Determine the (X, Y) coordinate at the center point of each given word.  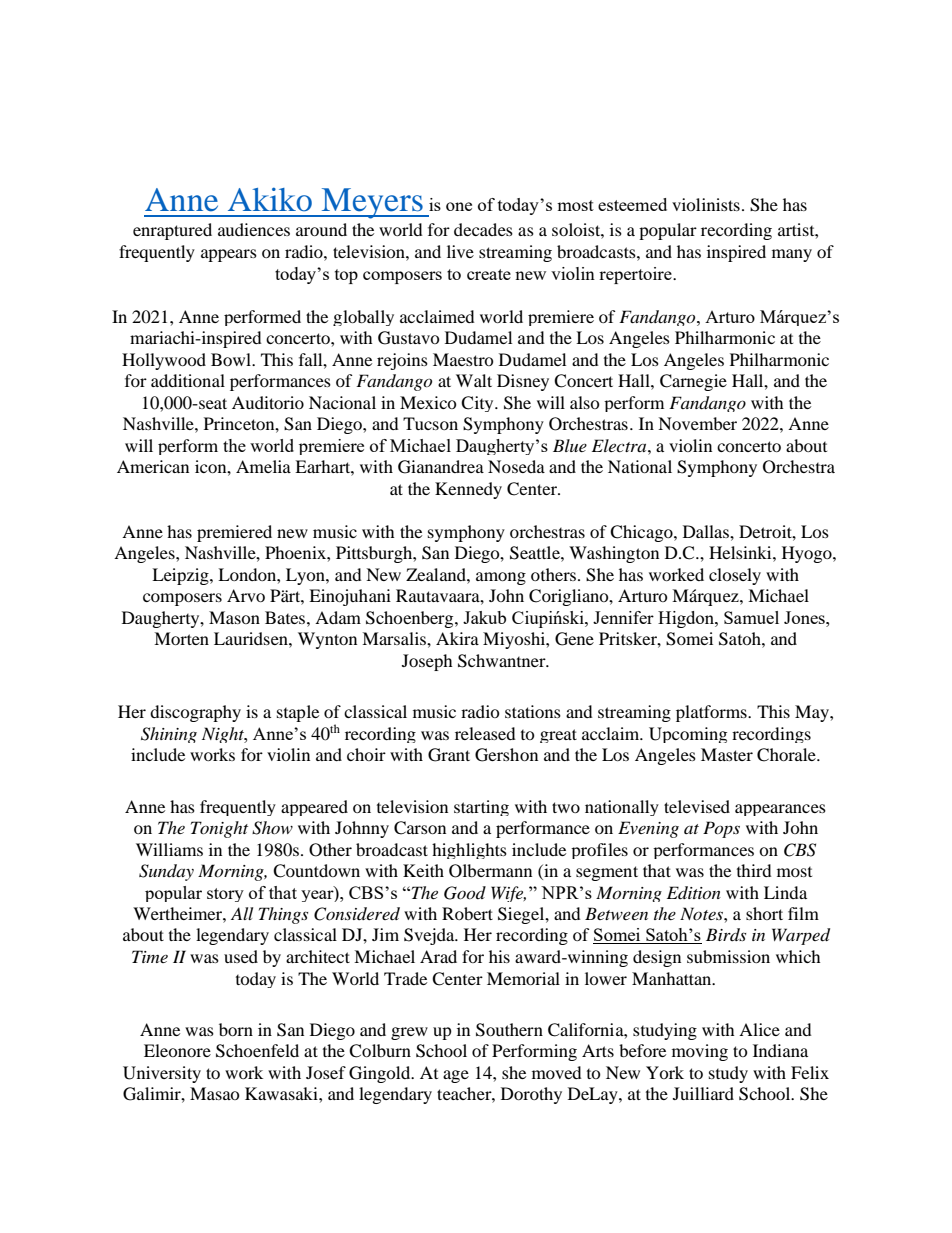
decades (483, 229)
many (792, 255)
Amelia (263, 466)
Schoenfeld (257, 1051)
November (697, 423)
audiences (254, 229)
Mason (234, 617)
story (225, 895)
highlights (469, 851)
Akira (457, 638)
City (478, 404)
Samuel (751, 617)
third (754, 870)
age (456, 1076)
